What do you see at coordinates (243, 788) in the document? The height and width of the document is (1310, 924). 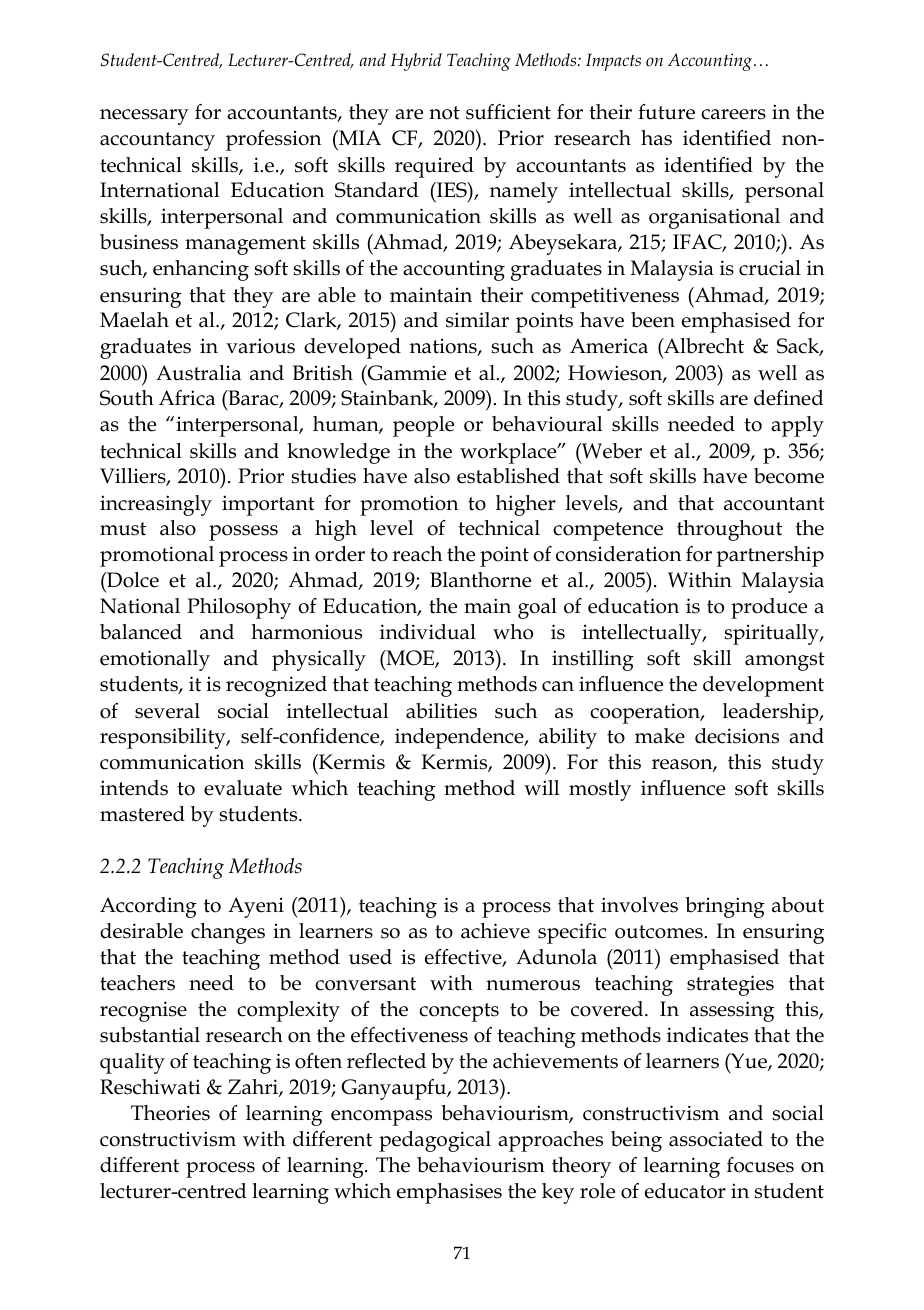 I see `evaluate` at bounding box center [243, 788].
